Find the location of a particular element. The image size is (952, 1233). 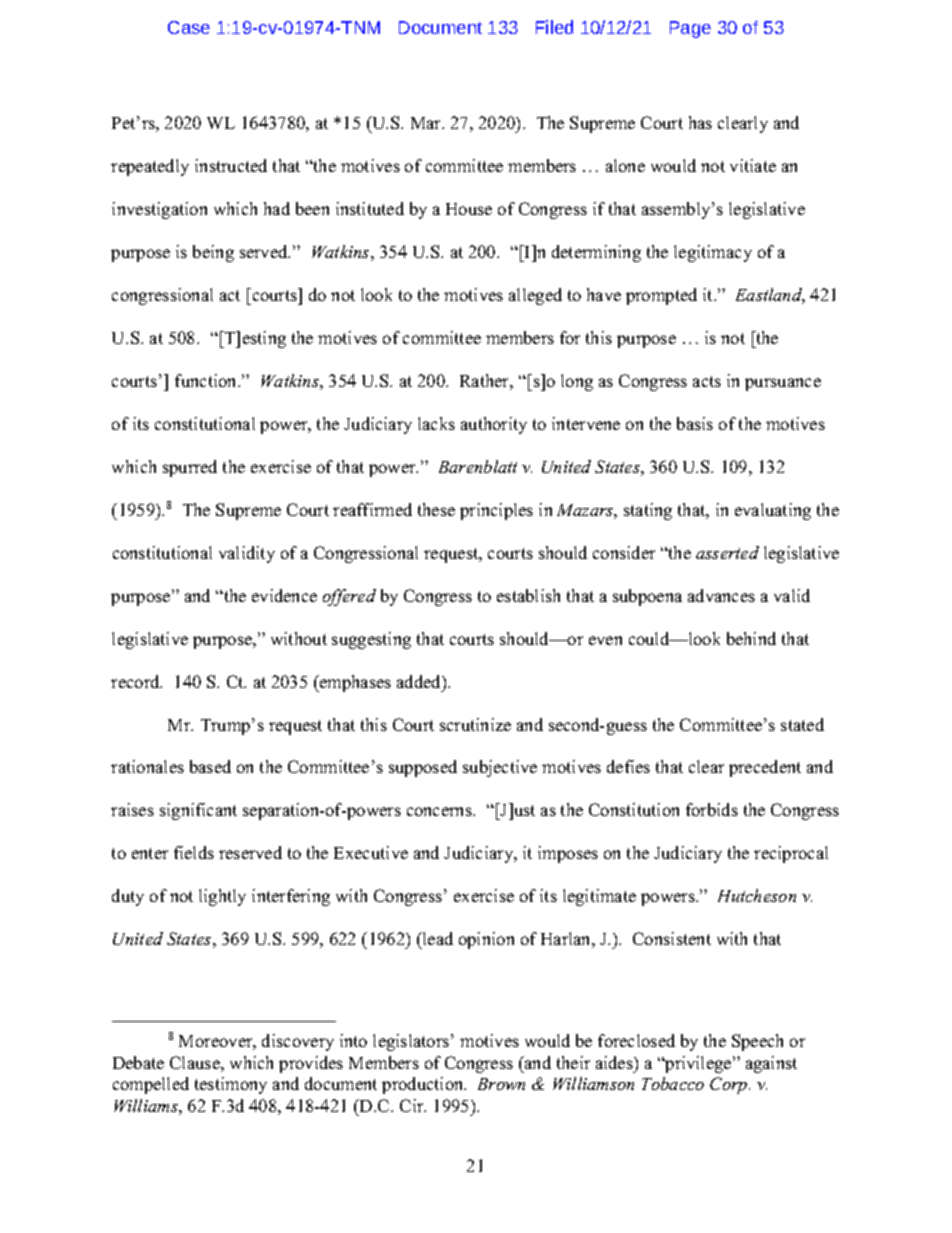

Case is located at coordinates (189, 27).
